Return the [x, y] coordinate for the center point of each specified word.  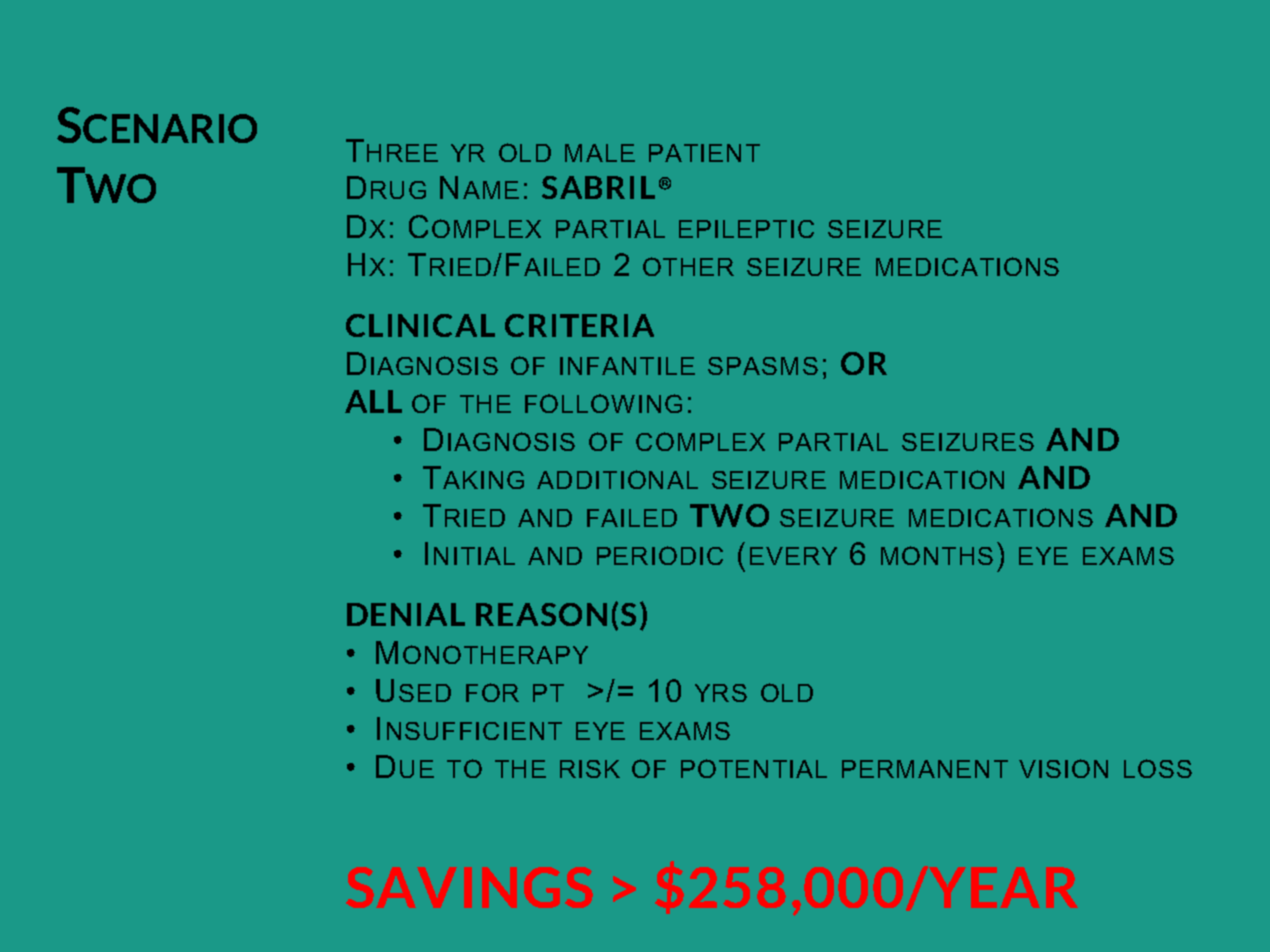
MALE [600, 153]
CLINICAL [420, 325]
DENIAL [406, 614]
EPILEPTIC [746, 229]
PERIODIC [660, 555]
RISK [590, 769]
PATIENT [704, 153]
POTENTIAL [754, 768]
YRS [721, 693]
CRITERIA [579, 325]
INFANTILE [627, 366]
